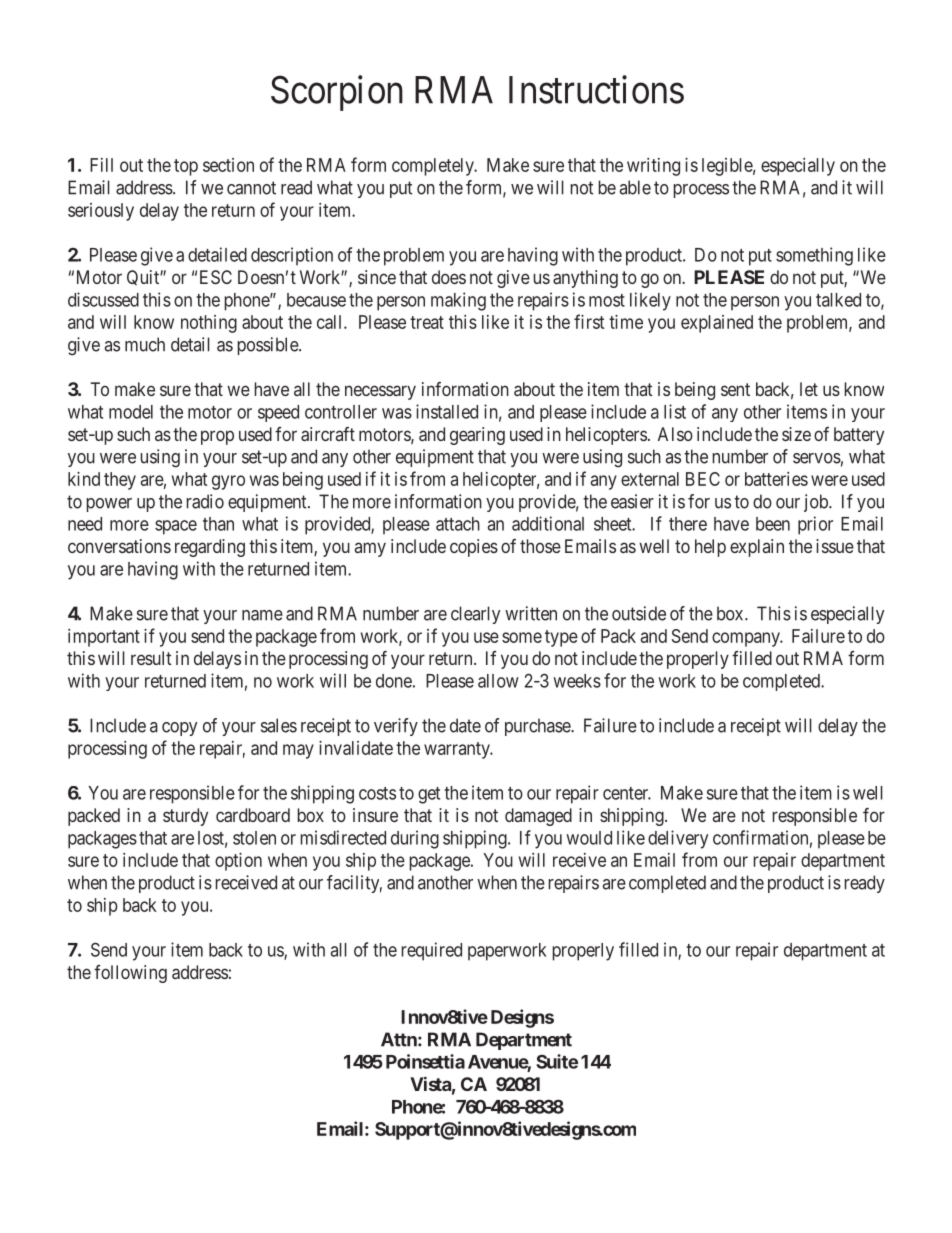  What do you see at coordinates (653, 167) in the screenshot?
I see `writing` at bounding box center [653, 167].
